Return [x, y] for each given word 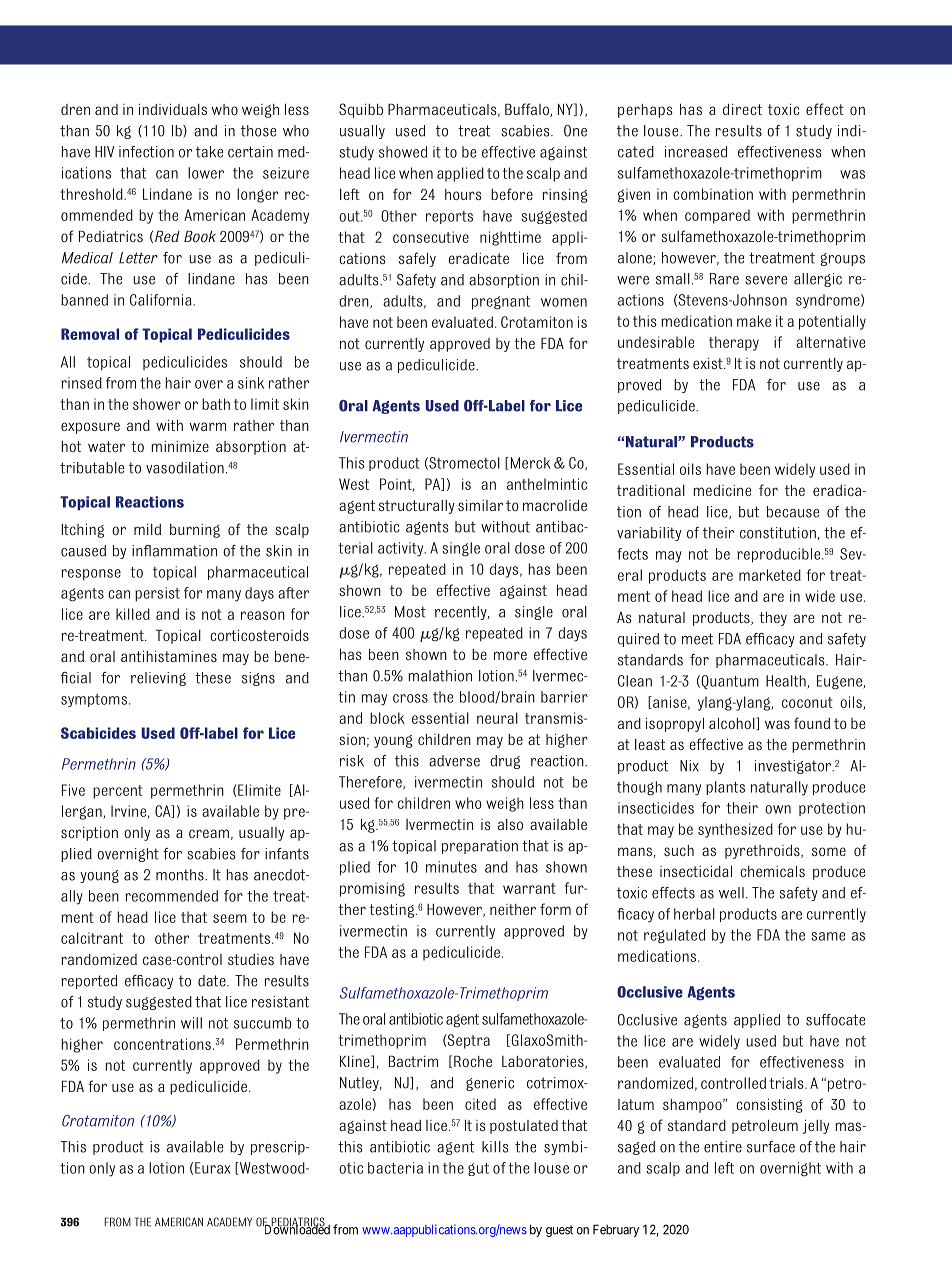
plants [725, 788]
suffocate [835, 1020]
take [209, 152]
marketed [770, 575]
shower [157, 404]
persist [157, 594]
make [754, 321]
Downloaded [295, 1229]
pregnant [501, 303]
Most [410, 612]
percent [118, 792]
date [213, 981]
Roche [473, 1061]
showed [403, 152]
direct [742, 109]
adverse [454, 761]
